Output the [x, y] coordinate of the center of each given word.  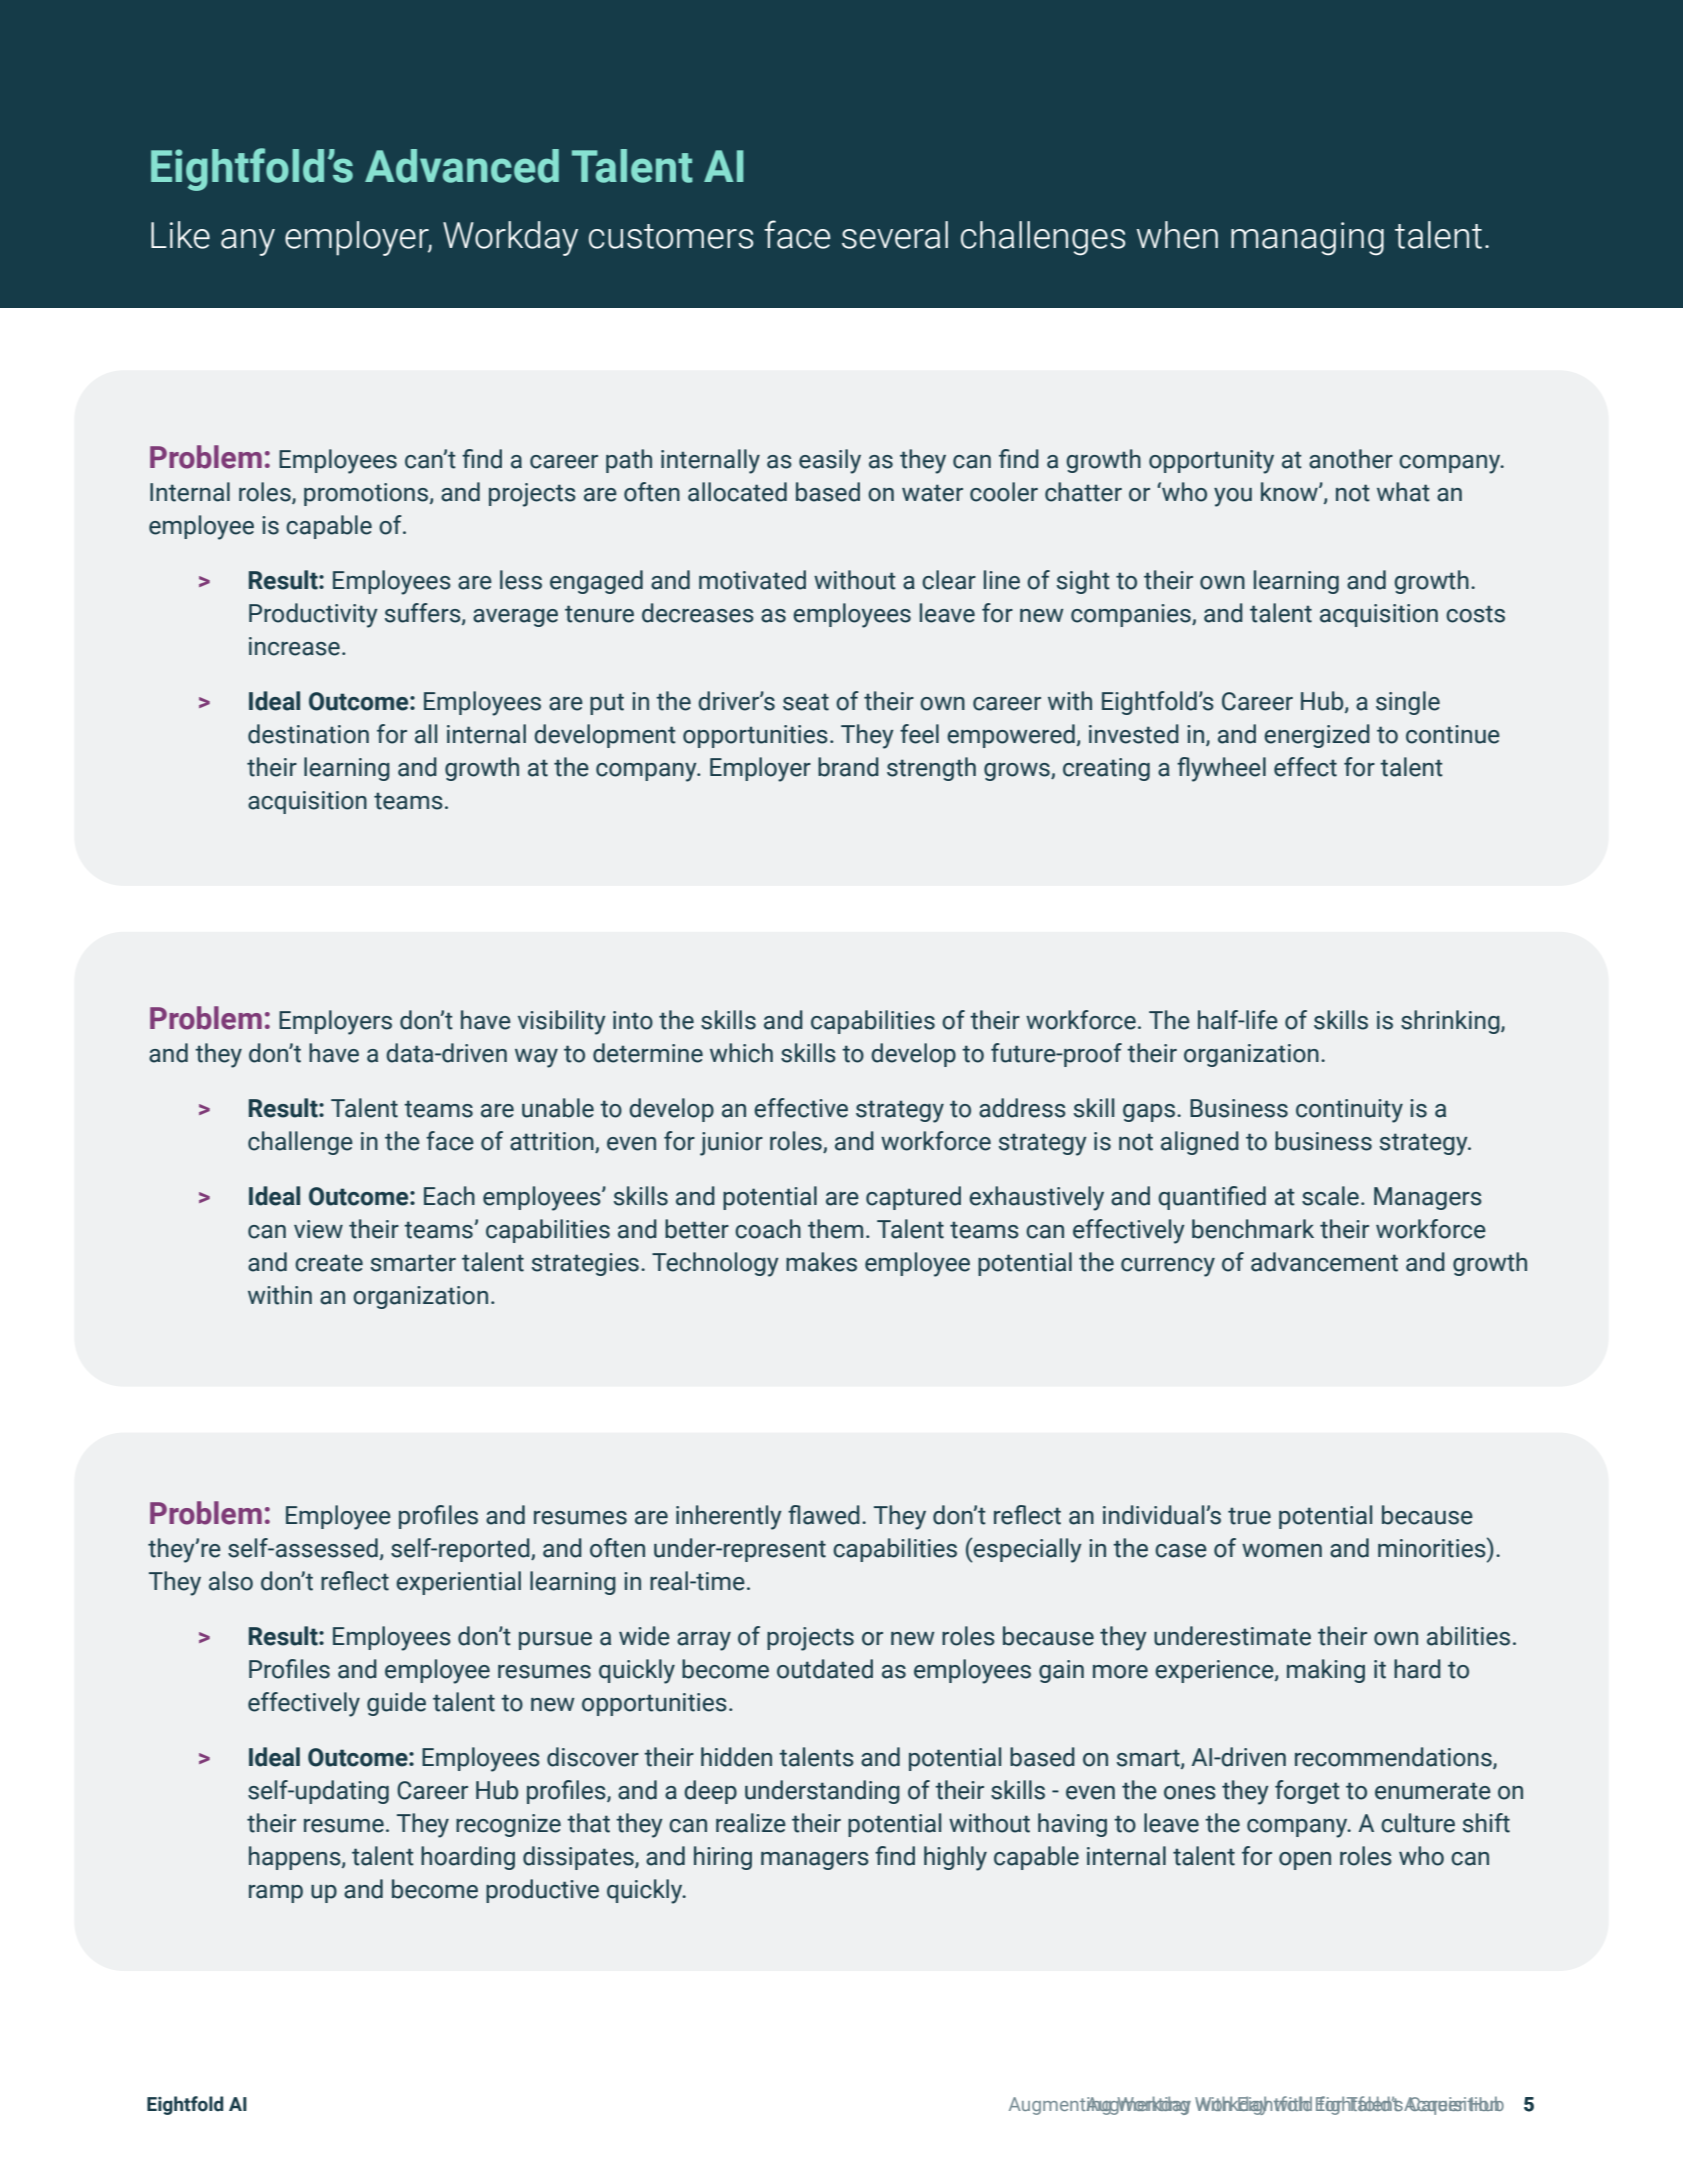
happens [296, 1858]
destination [308, 734]
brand [848, 767]
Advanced [462, 166]
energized [1317, 736]
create [329, 1263]
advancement [1324, 1262]
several [895, 235]
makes [821, 1262]
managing [1307, 239]
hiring [723, 1858]
